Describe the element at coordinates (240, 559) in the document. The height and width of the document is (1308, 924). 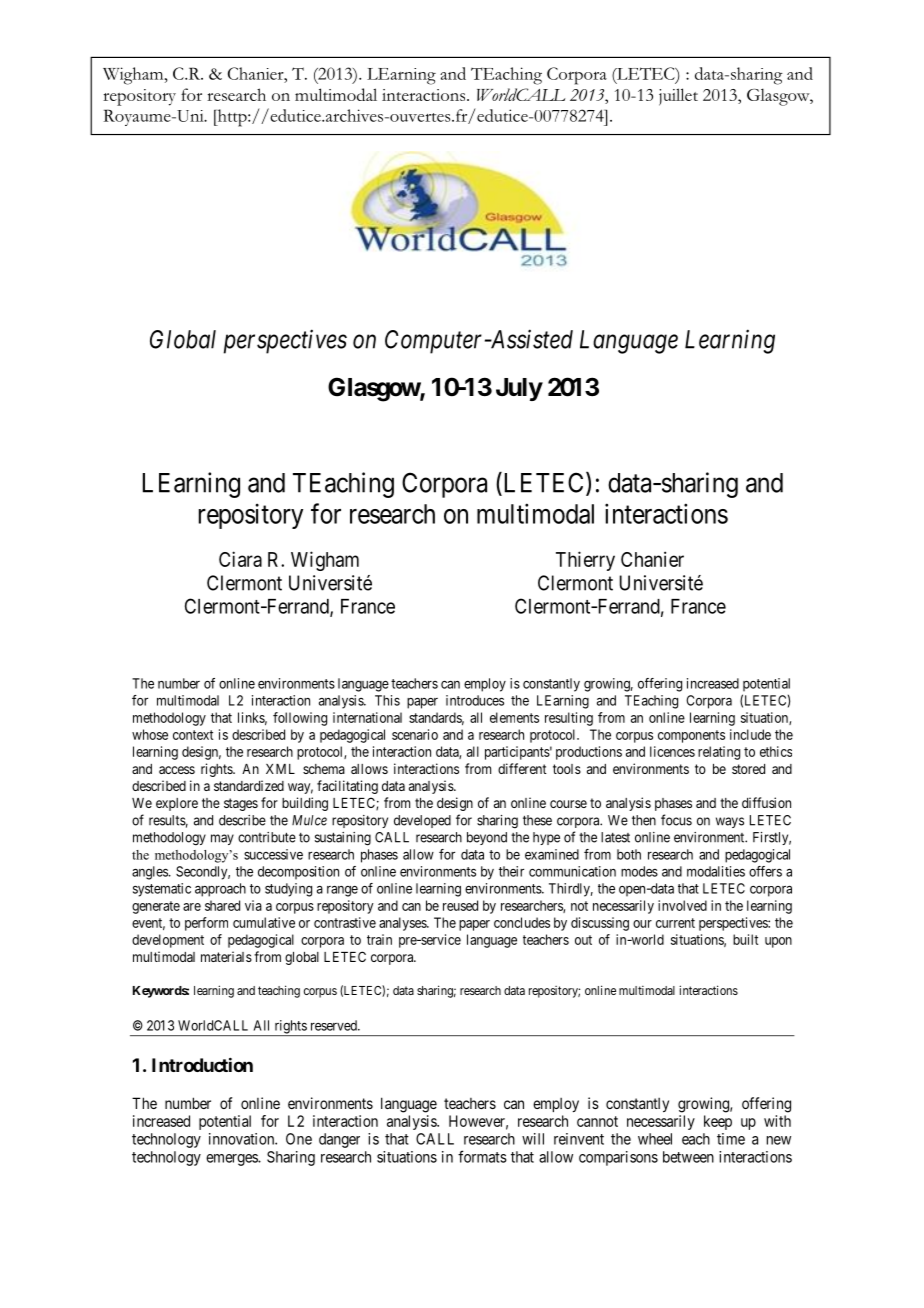
I see `Ciara` at that location.
